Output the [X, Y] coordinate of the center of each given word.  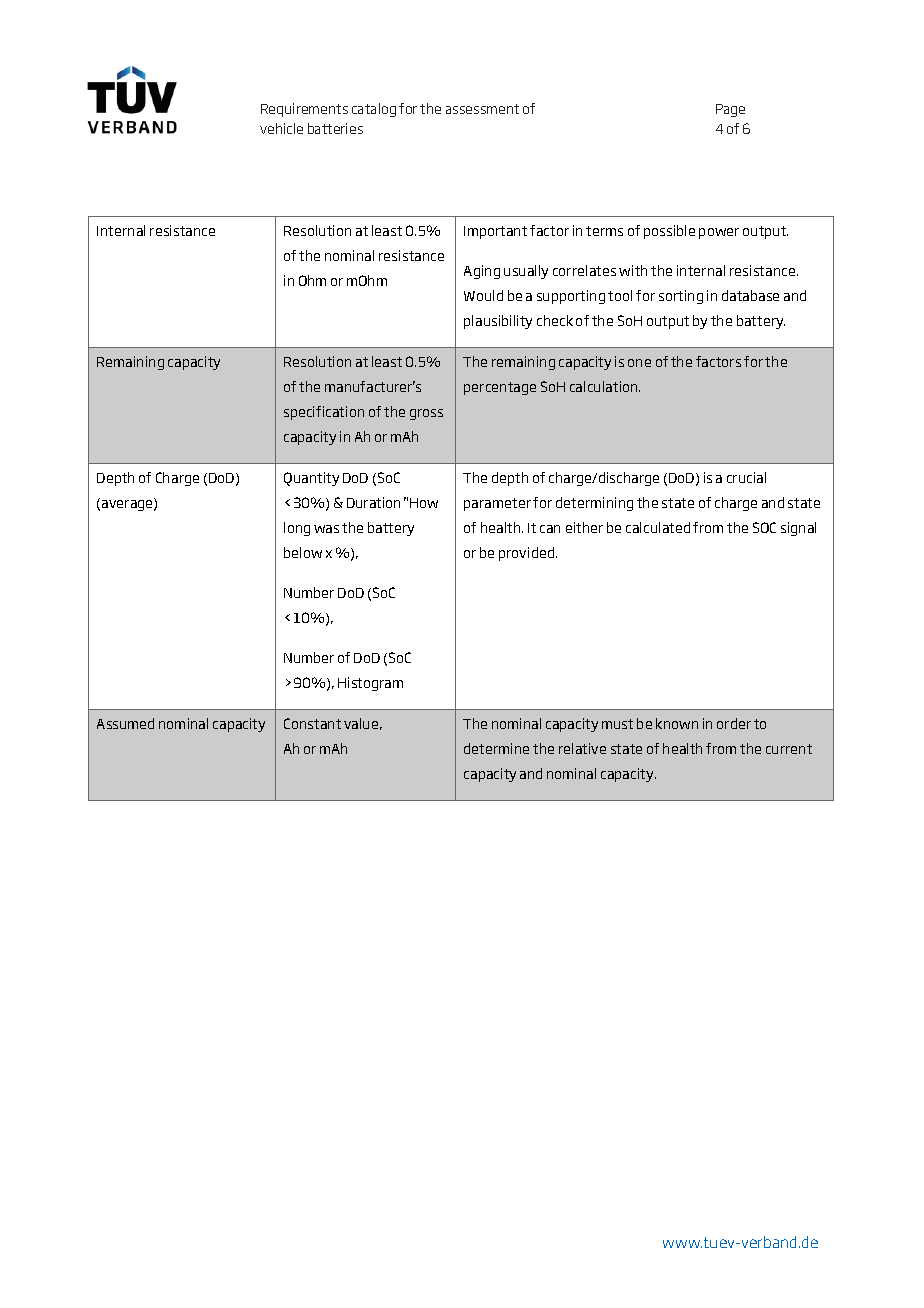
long [297, 529]
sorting [681, 297]
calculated [658, 527]
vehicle [281, 128]
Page [730, 110]
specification [324, 413]
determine [496, 748]
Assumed [125, 723]
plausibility [498, 322]
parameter [497, 504]
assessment [482, 109]
